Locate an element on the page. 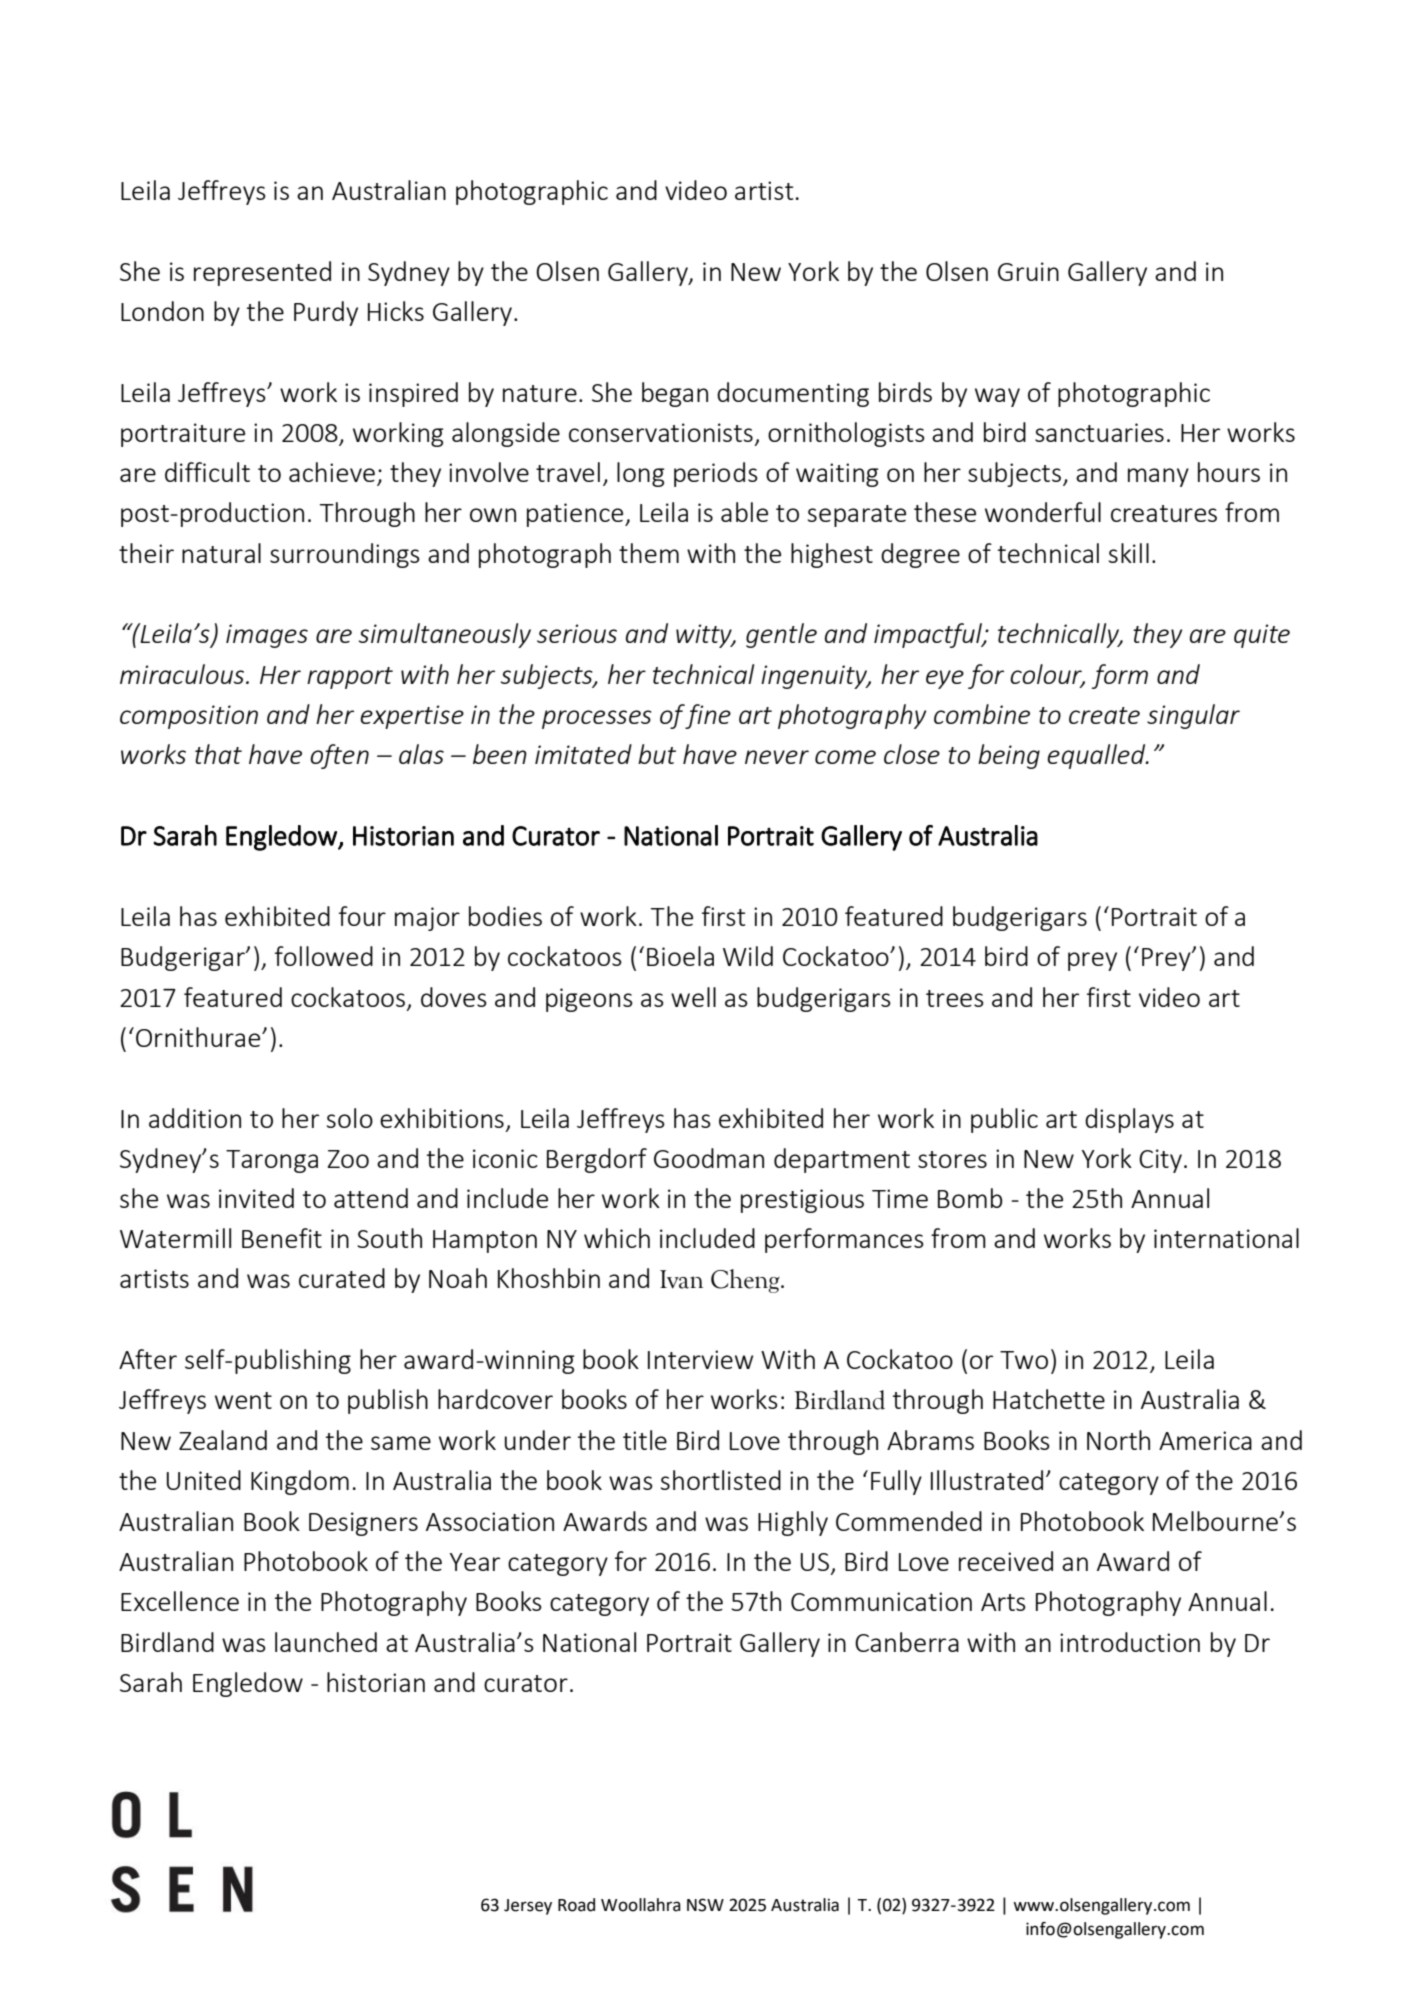  gentle is located at coordinates (781, 635).
